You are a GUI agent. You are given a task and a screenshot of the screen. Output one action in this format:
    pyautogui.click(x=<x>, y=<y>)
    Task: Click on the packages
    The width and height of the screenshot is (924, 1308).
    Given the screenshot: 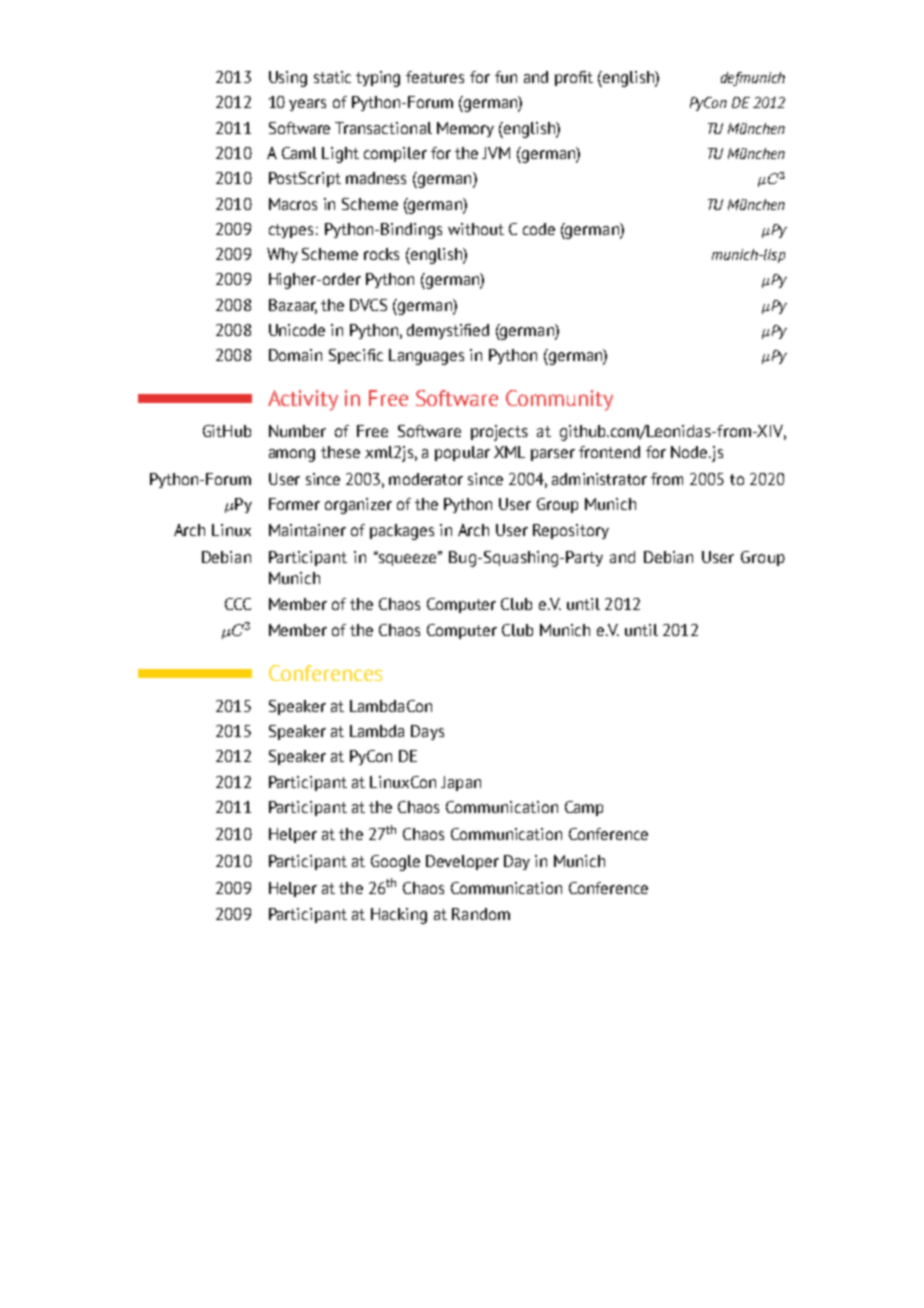 What is the action you would take?
    pyautogui.click(x=402, y=532)
